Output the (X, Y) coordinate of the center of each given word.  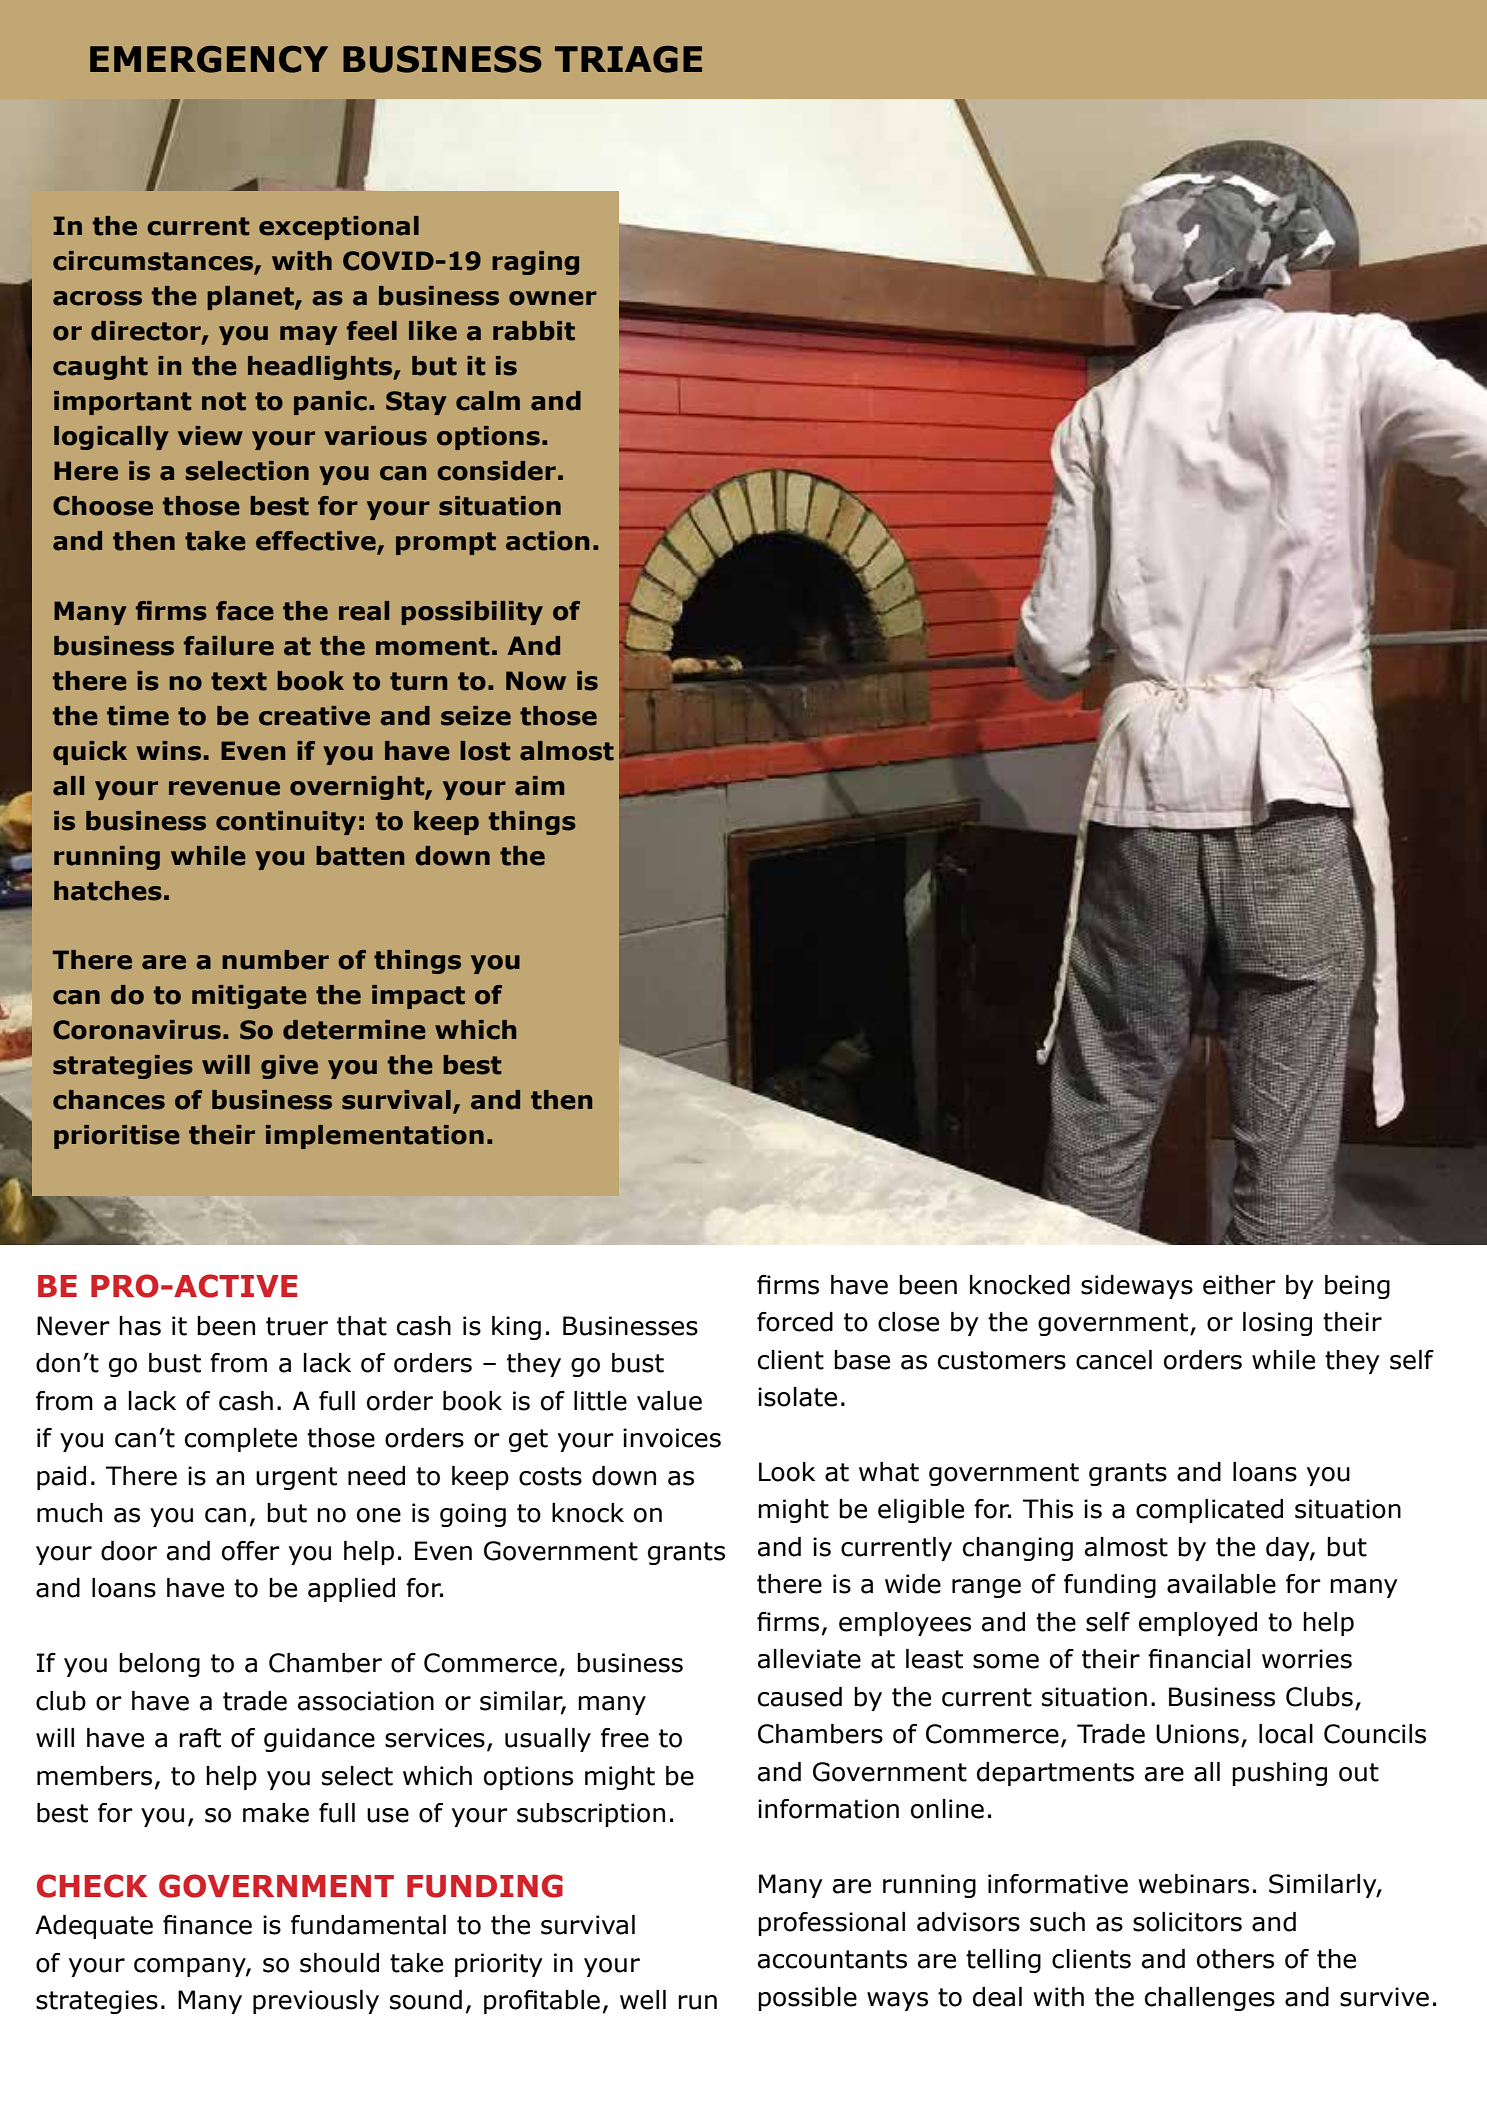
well (643, 2000)
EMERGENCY (209, 59)
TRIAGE (628, 59)
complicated (1209, 1511)
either (1239, 1285)
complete (241, 1440)
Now (536, 681)
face (245, 611)
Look (787, 1472)
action (547, 541)
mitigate (249, 997)
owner (553, 298)
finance (207, 1925)
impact (418, 997)
